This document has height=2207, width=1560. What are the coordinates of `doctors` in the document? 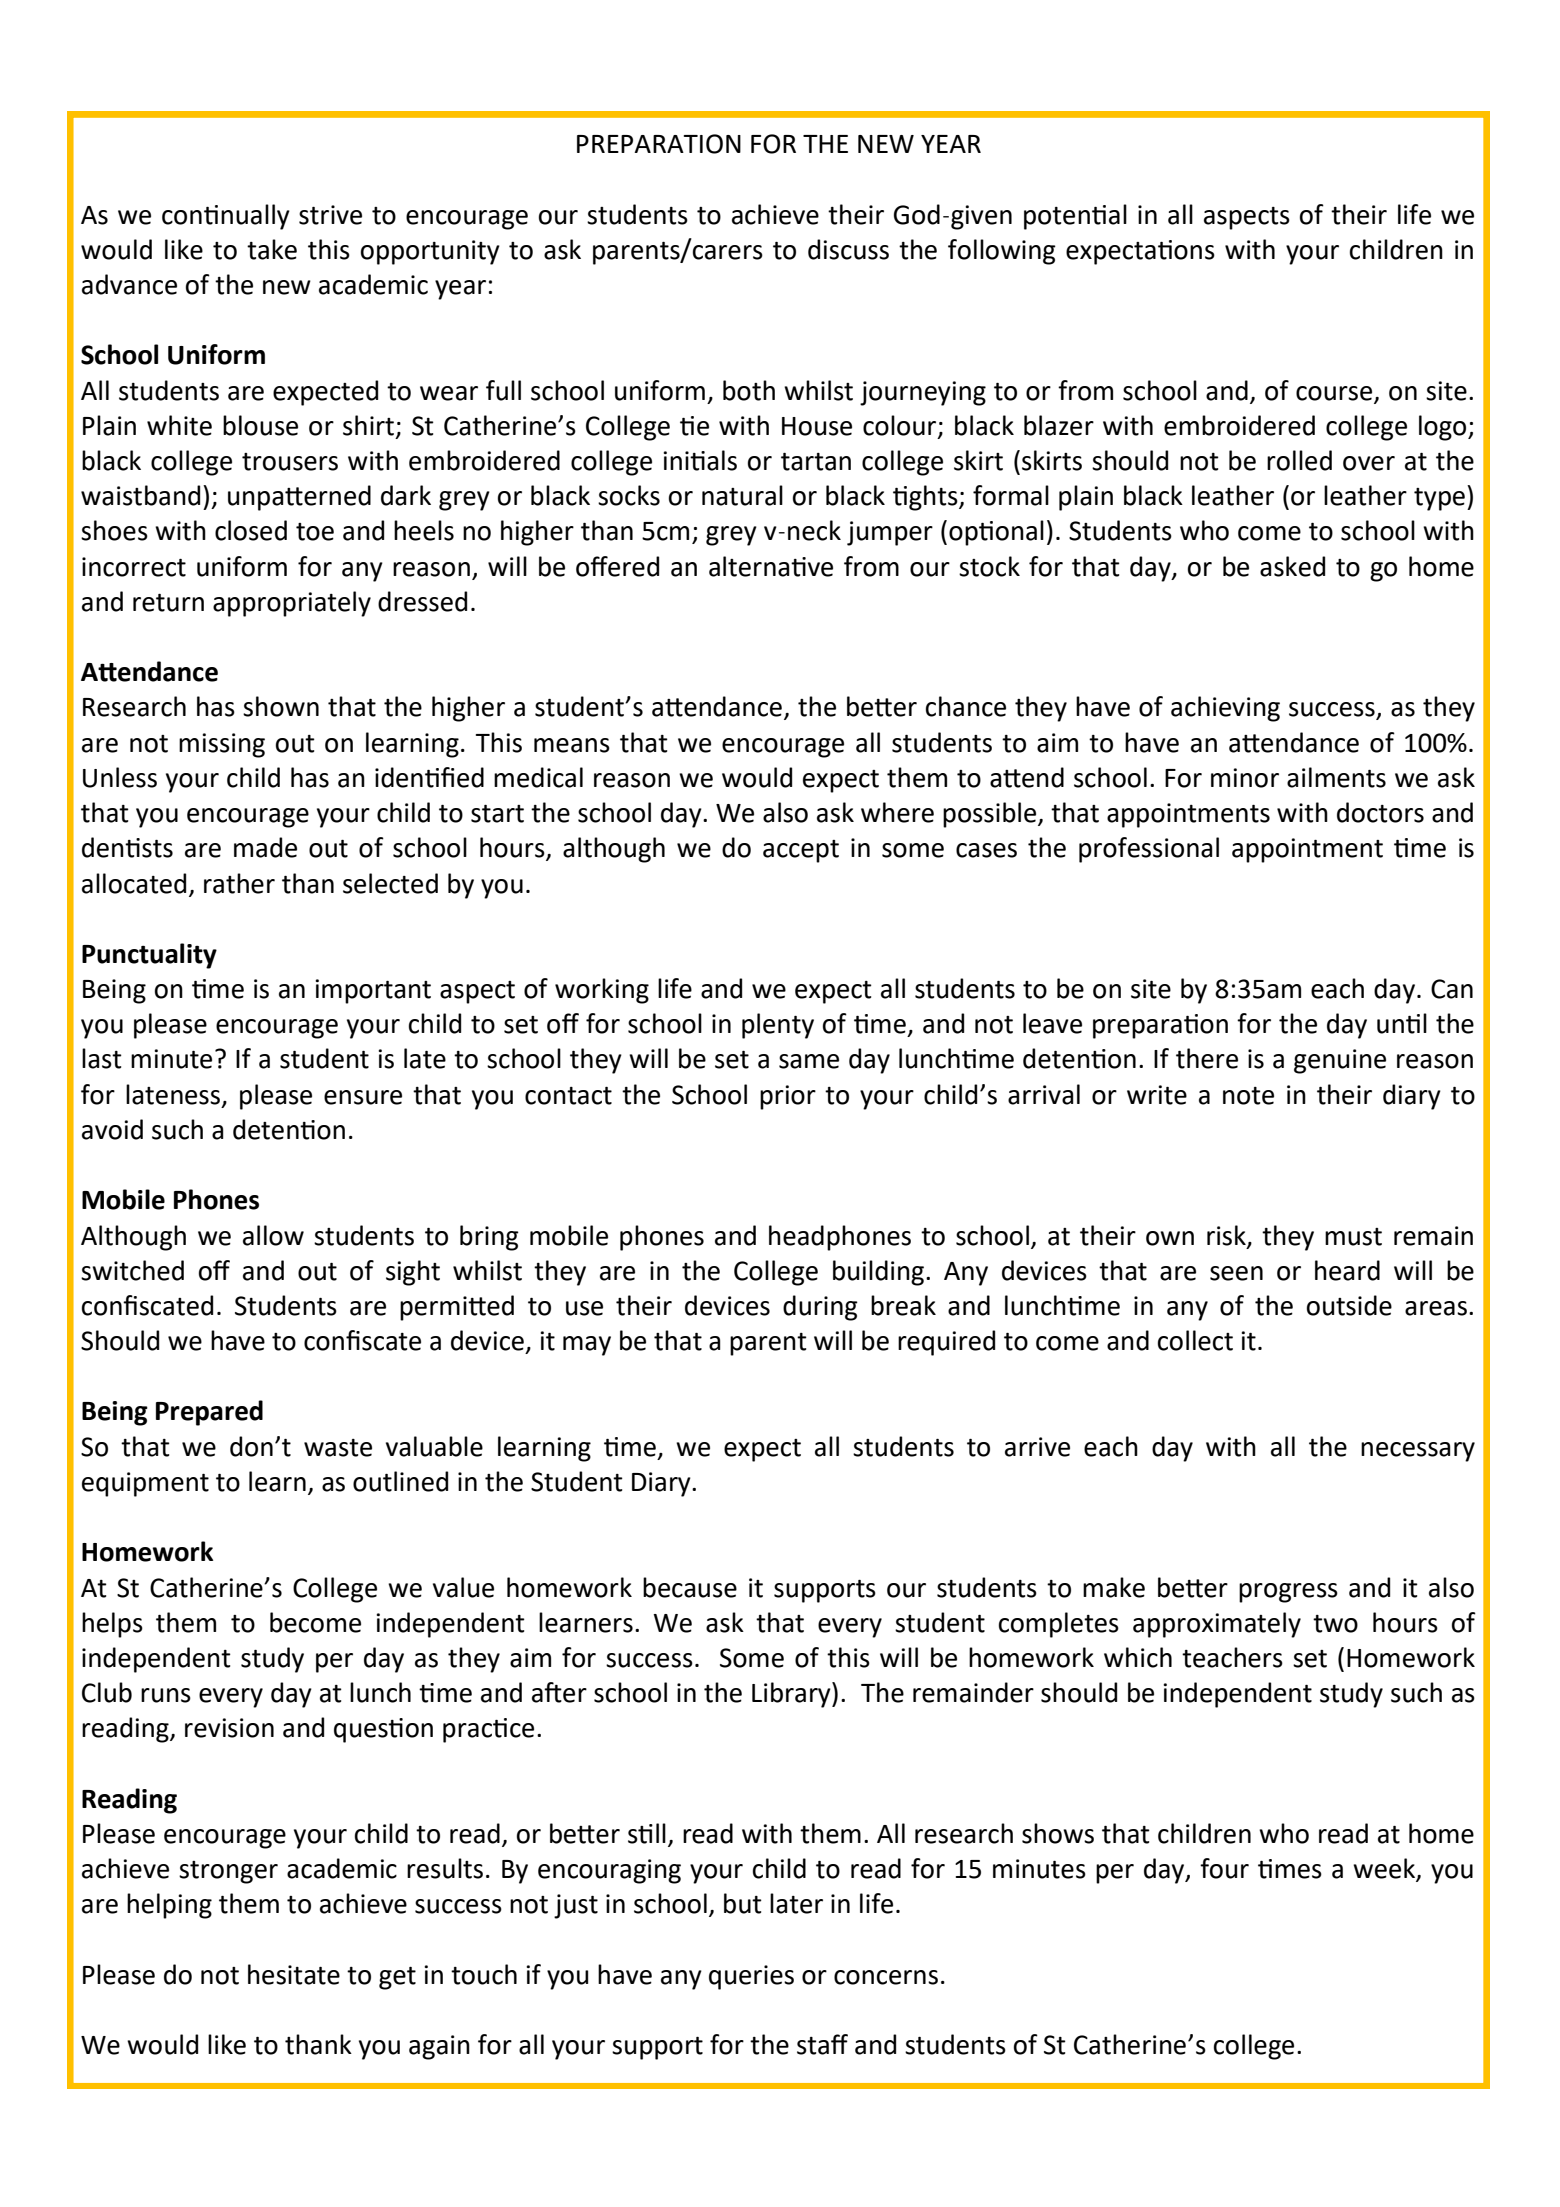 It's located at (1380, 812).
